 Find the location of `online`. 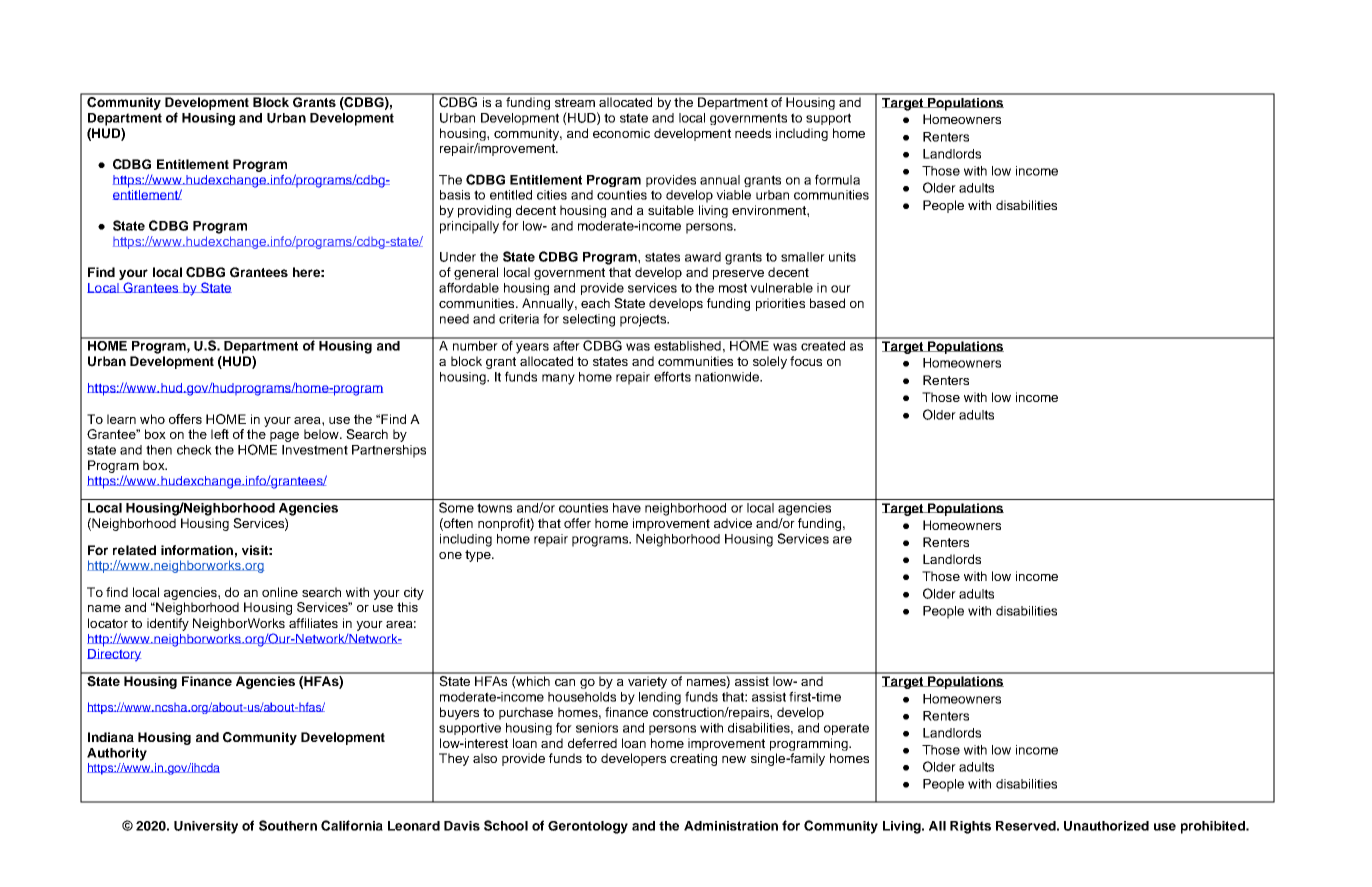

online is located at coordinates (280, 592).
